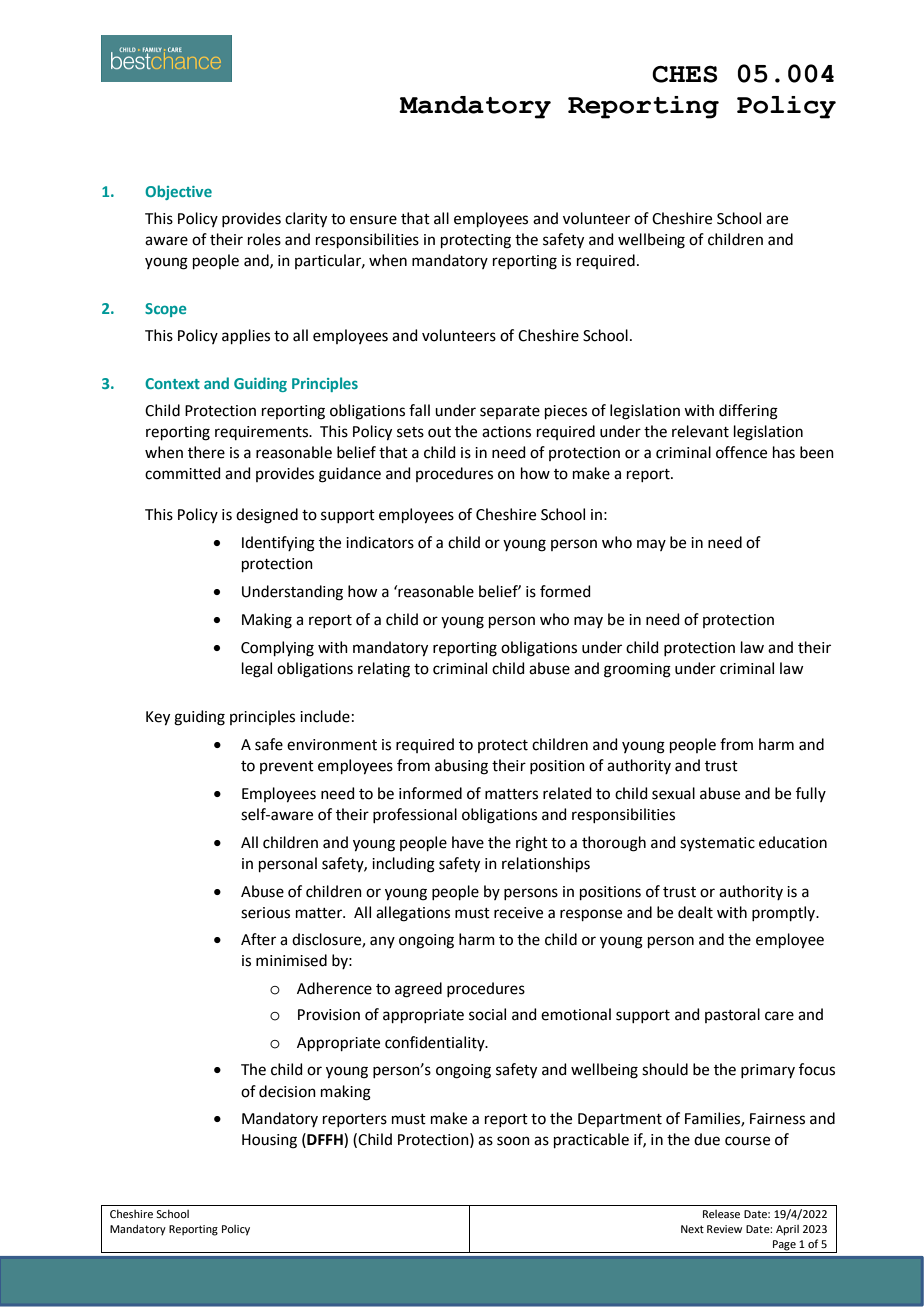  I want to click on roles, so click(264, 239).
